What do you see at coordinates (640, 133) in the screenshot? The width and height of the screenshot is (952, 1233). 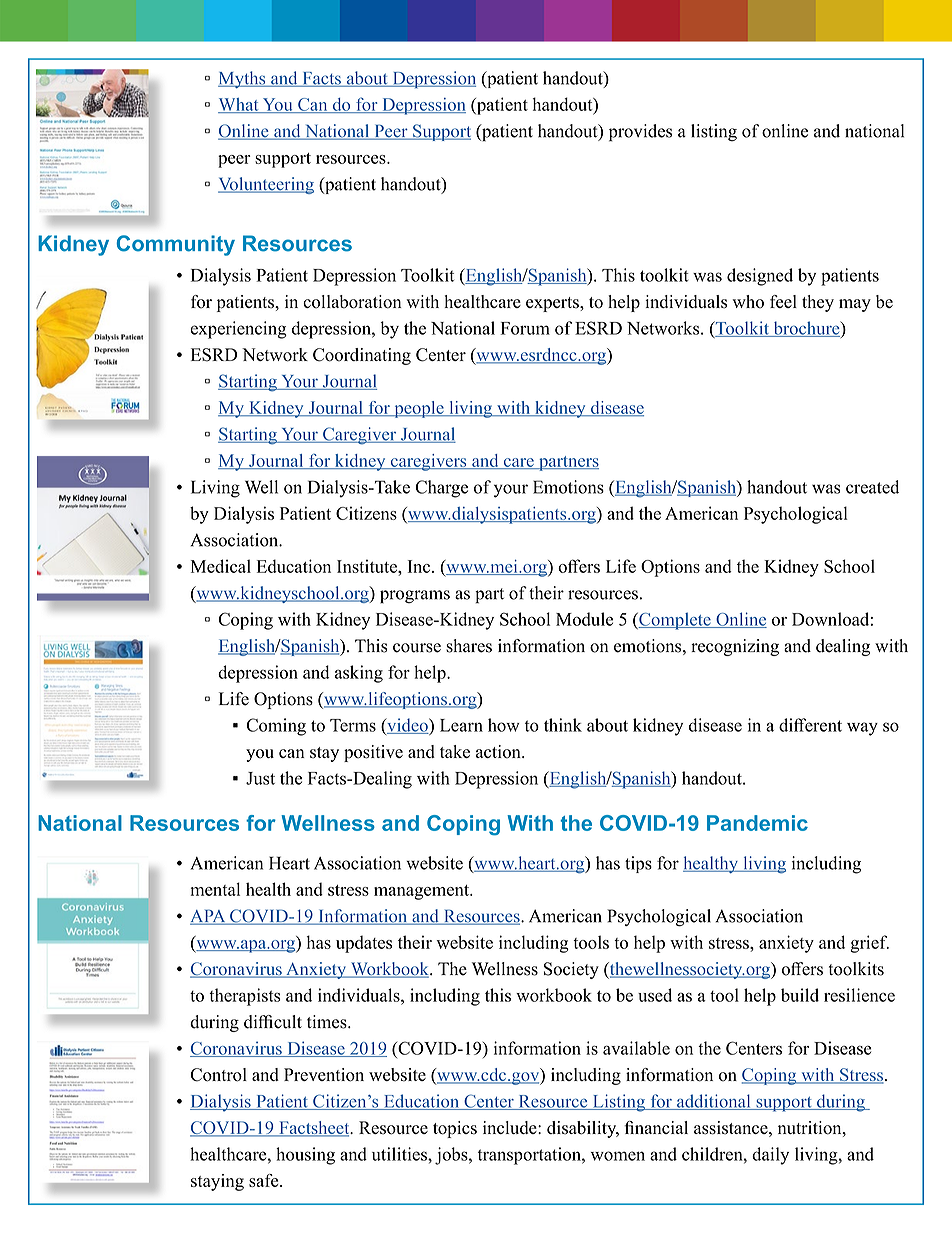 I see `provides` at bounding box center [640, 133].
